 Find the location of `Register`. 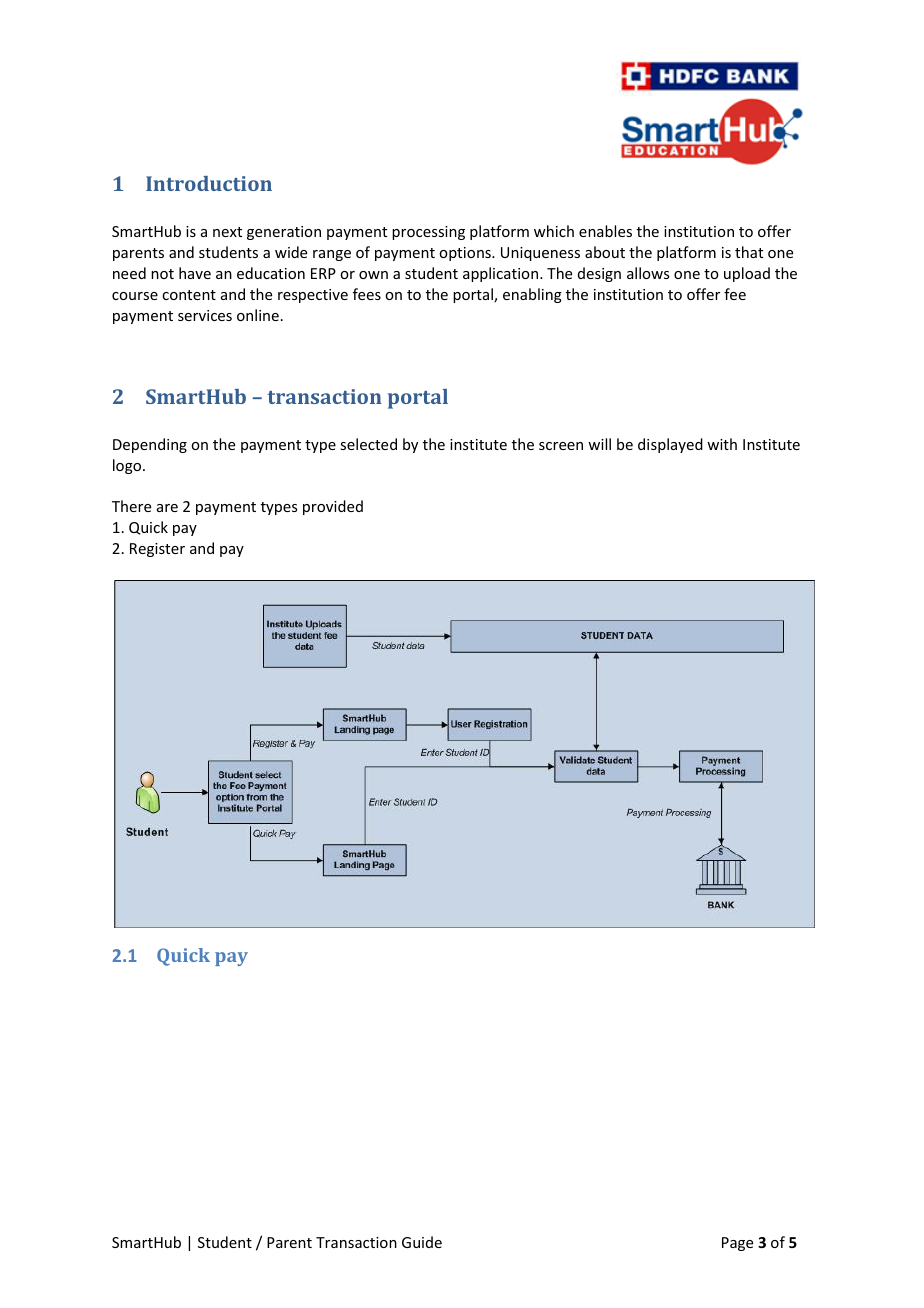

Register is located at coordinates (157, 550).
